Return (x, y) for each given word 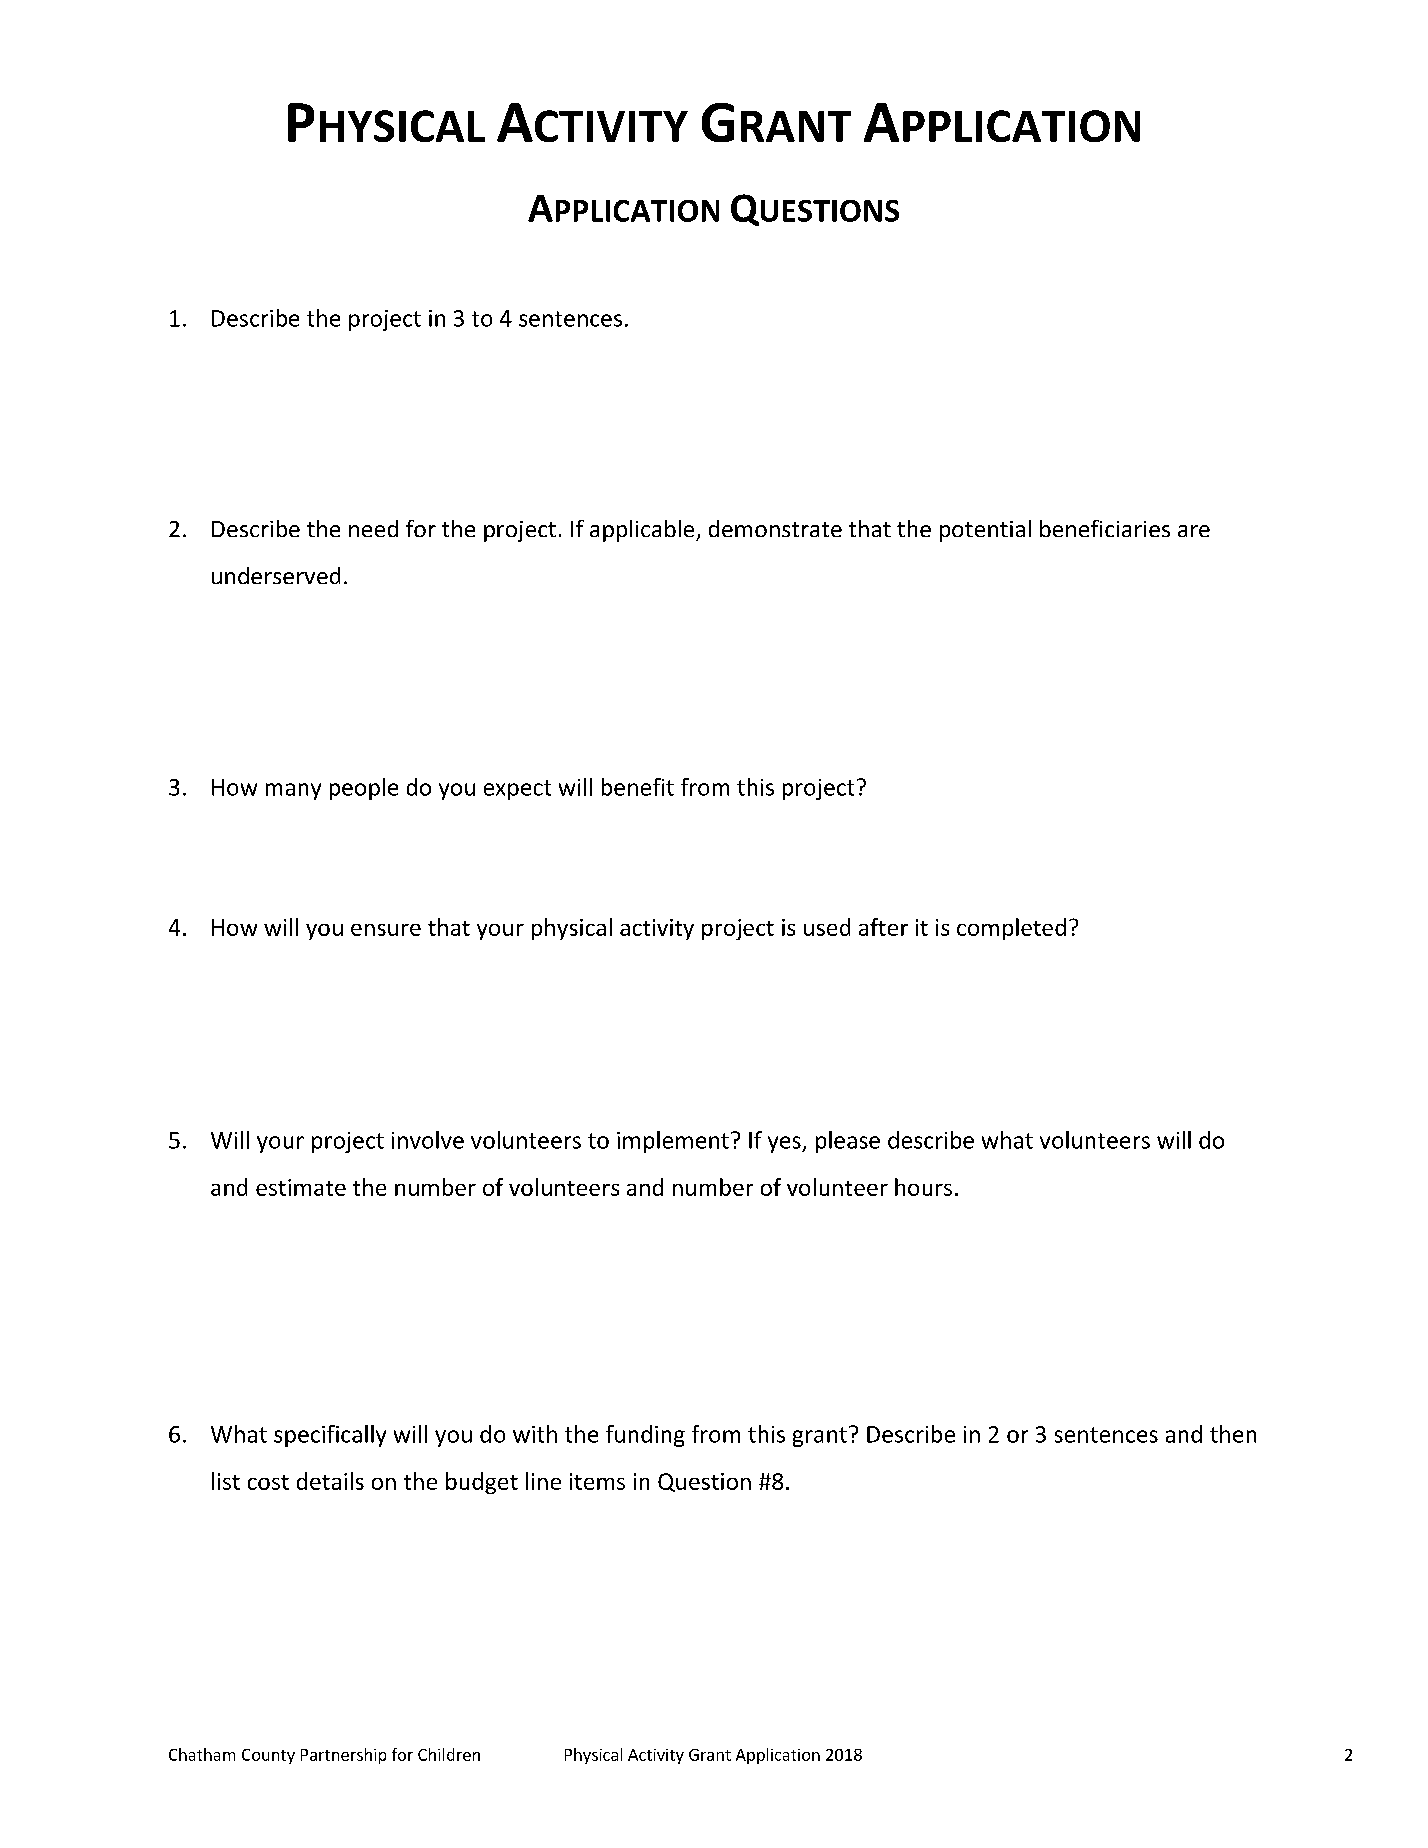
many (293, 791)
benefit (638, 787)
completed (1011, 929)
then (1233, 1434)
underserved (276, 575)
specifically (330, 1436)
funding (645, 1436)
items (597, 1481)
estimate (301, 1187)
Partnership (343, 1756)
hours (923, 1187)
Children (449, 1754)
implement (673, 1142)
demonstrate (775, 528)
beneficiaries (1105, 528)
